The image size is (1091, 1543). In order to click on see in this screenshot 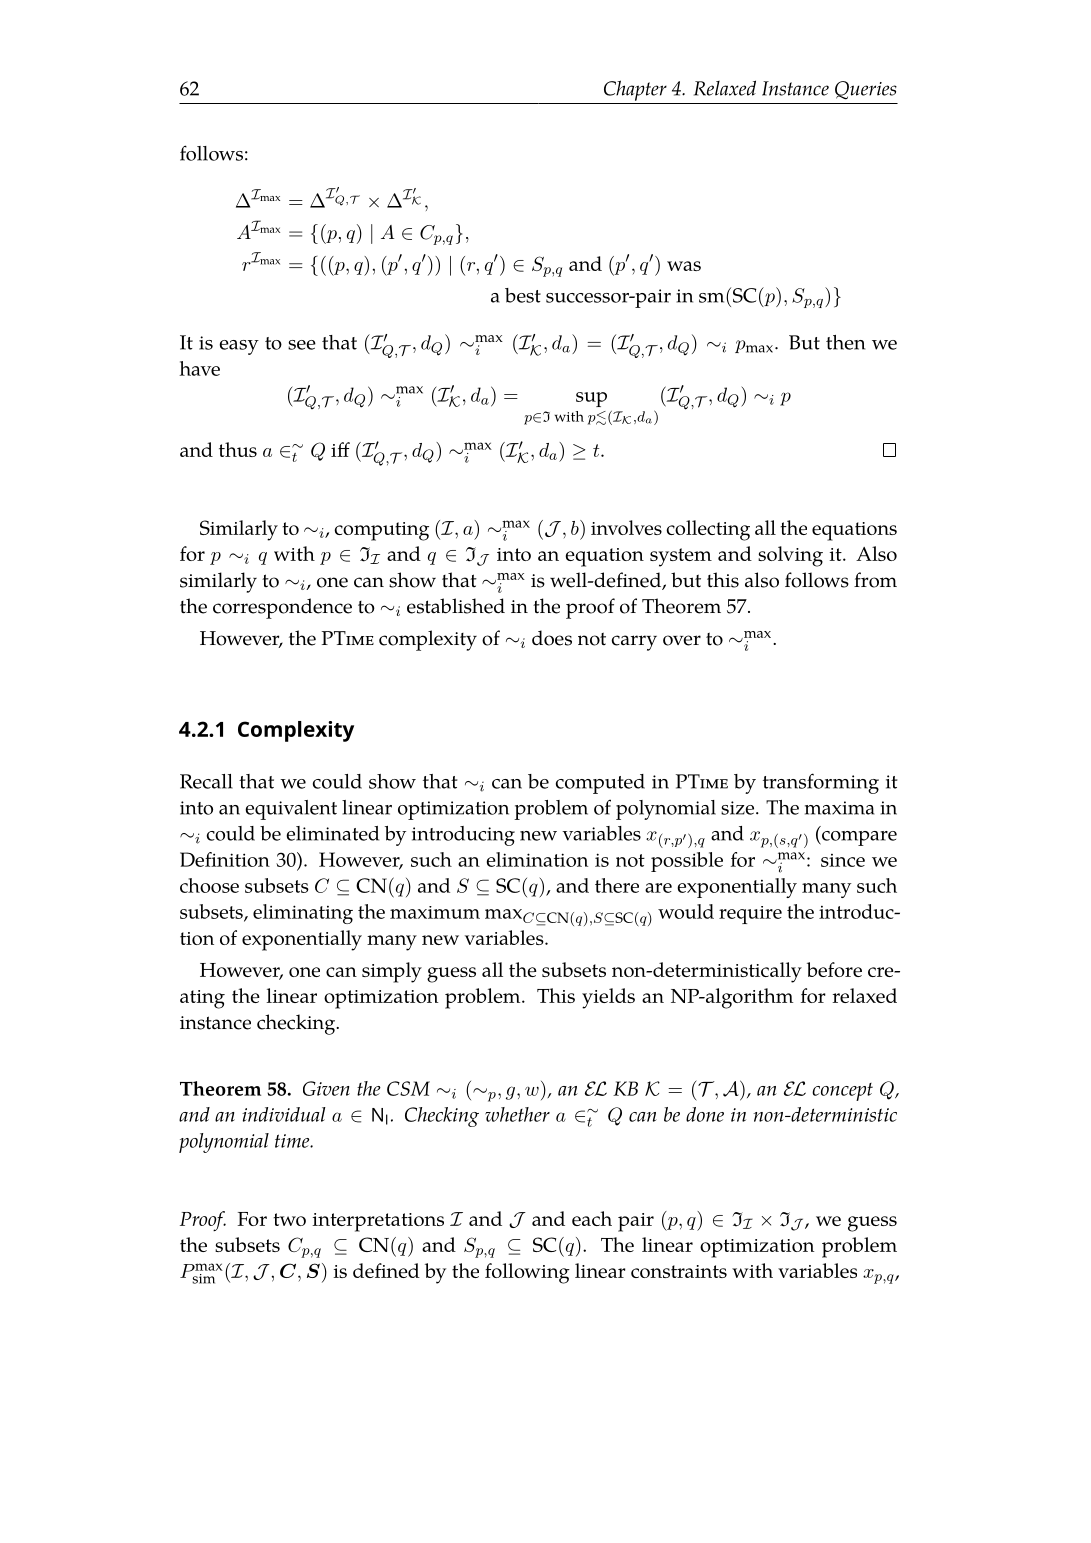, I will do `click(302, 345)`.
